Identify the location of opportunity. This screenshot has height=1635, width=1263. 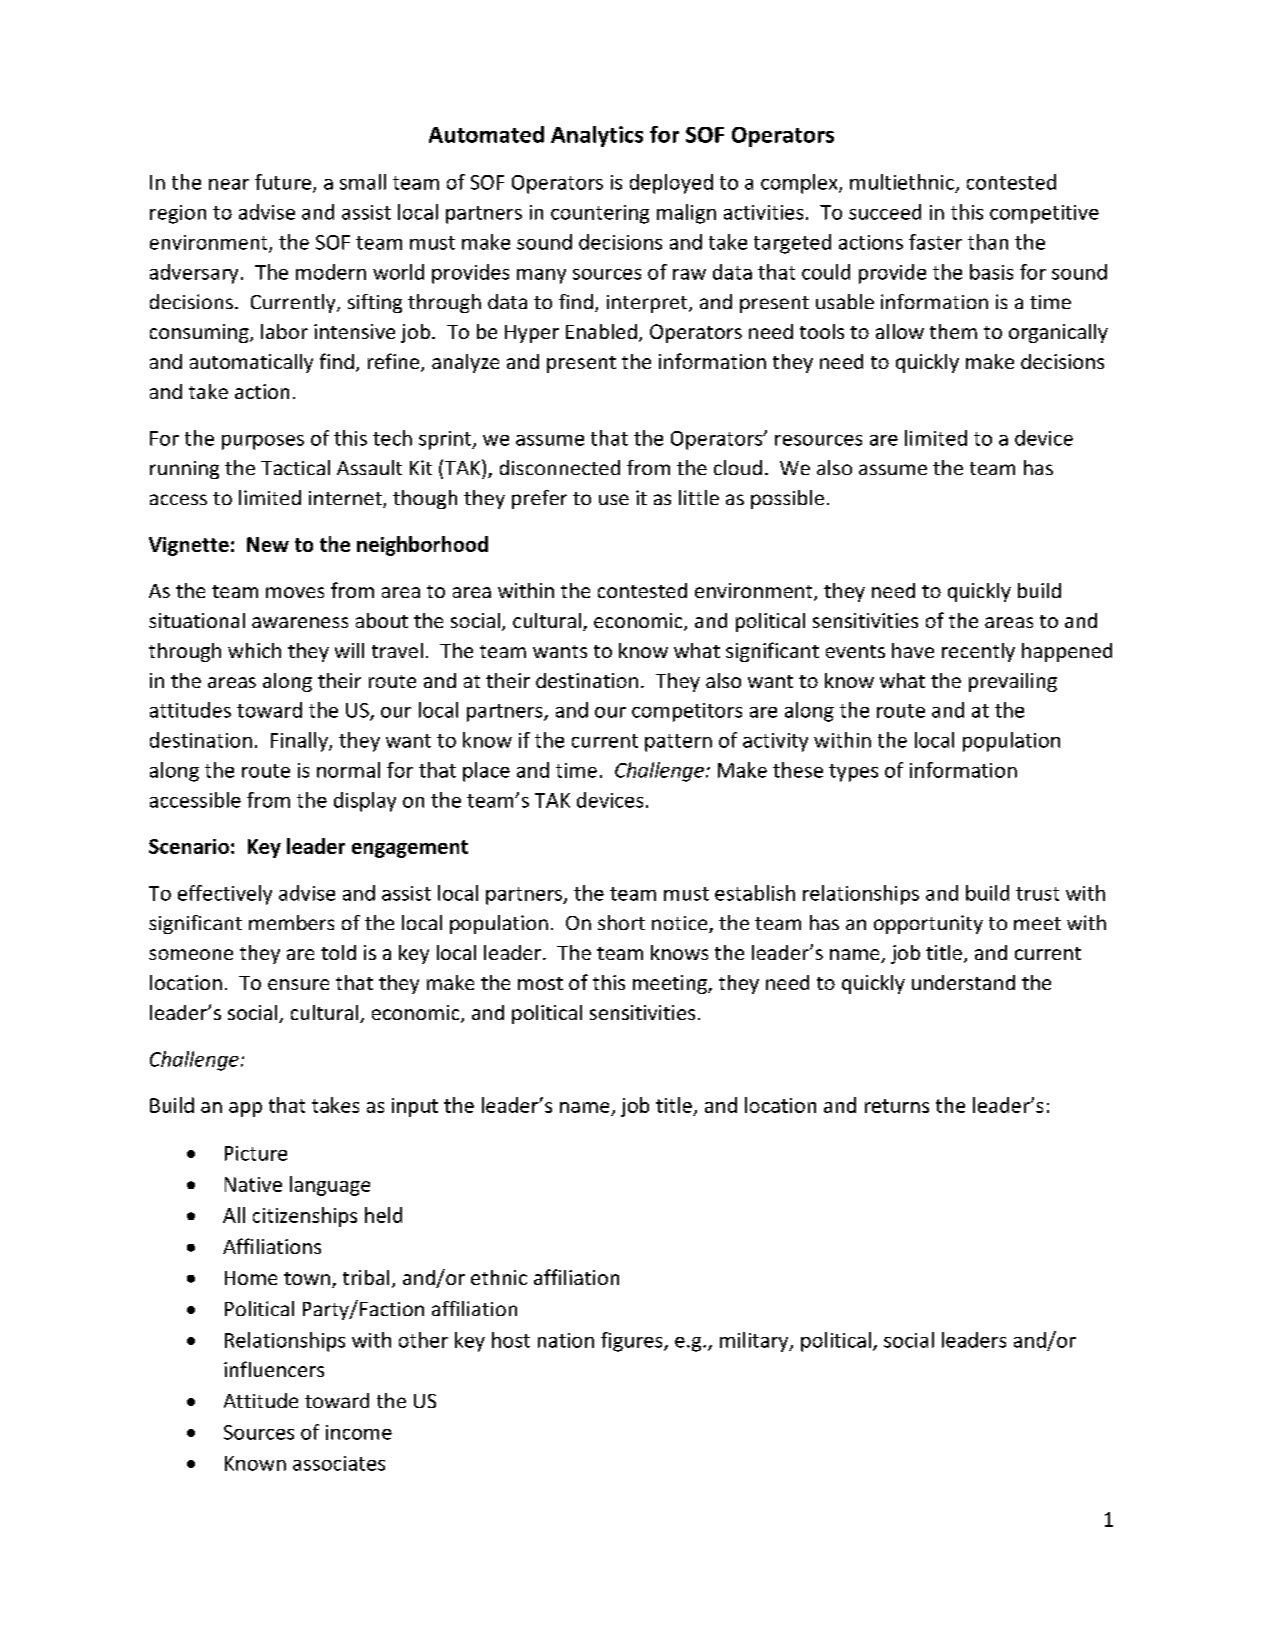
(928, 924).
